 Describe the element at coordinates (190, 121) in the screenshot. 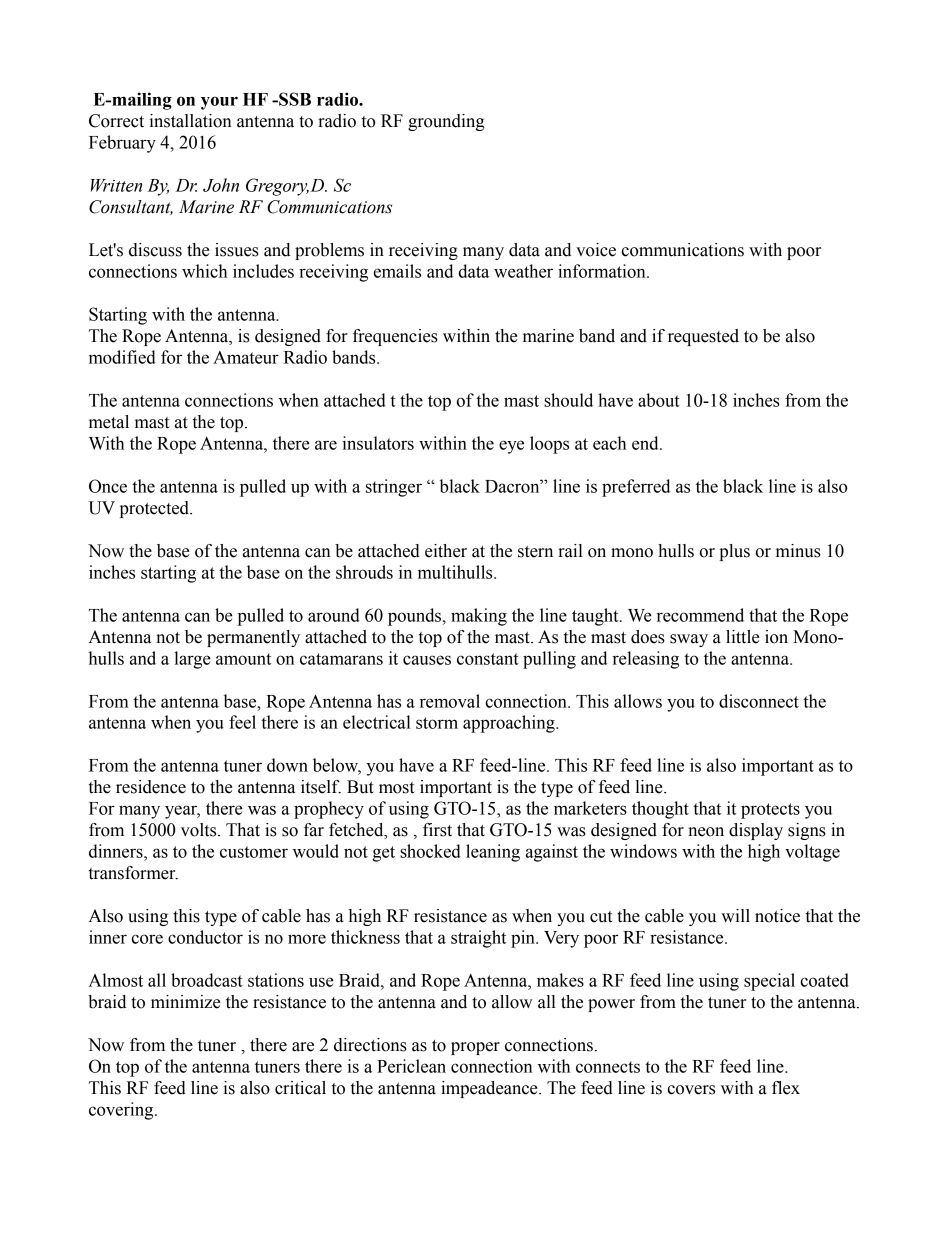

I see `installation` at that location.
